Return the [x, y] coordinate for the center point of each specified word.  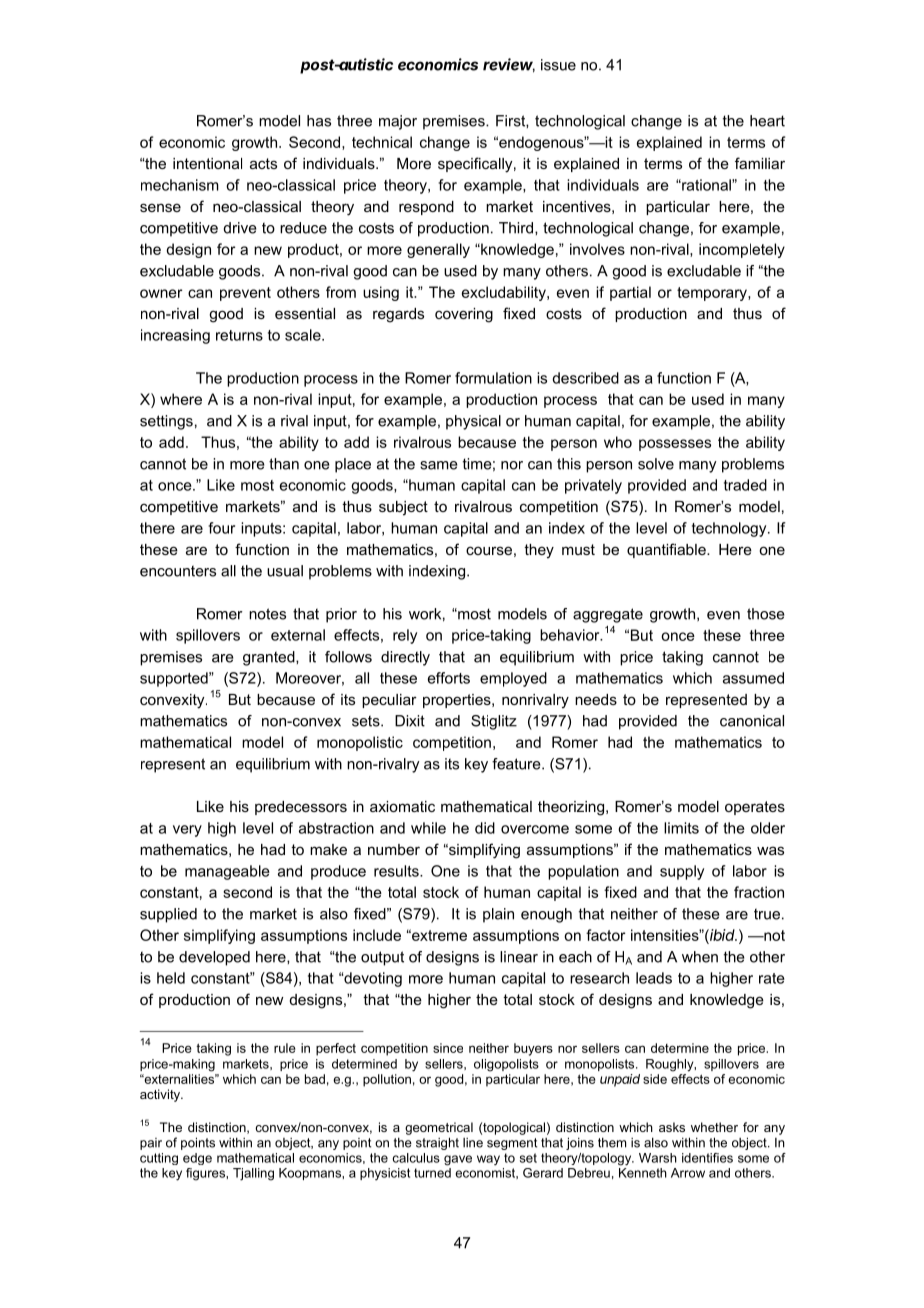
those [766, 614]
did [485, 828]
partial [630, 293]
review [509, 65]
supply [682, 872]
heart [767, 121]
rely [405, 636]
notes [267, 614]
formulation [493, 378]
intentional [207, 163]
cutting [159, 1159]
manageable [227, 872]
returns [239, 335]
